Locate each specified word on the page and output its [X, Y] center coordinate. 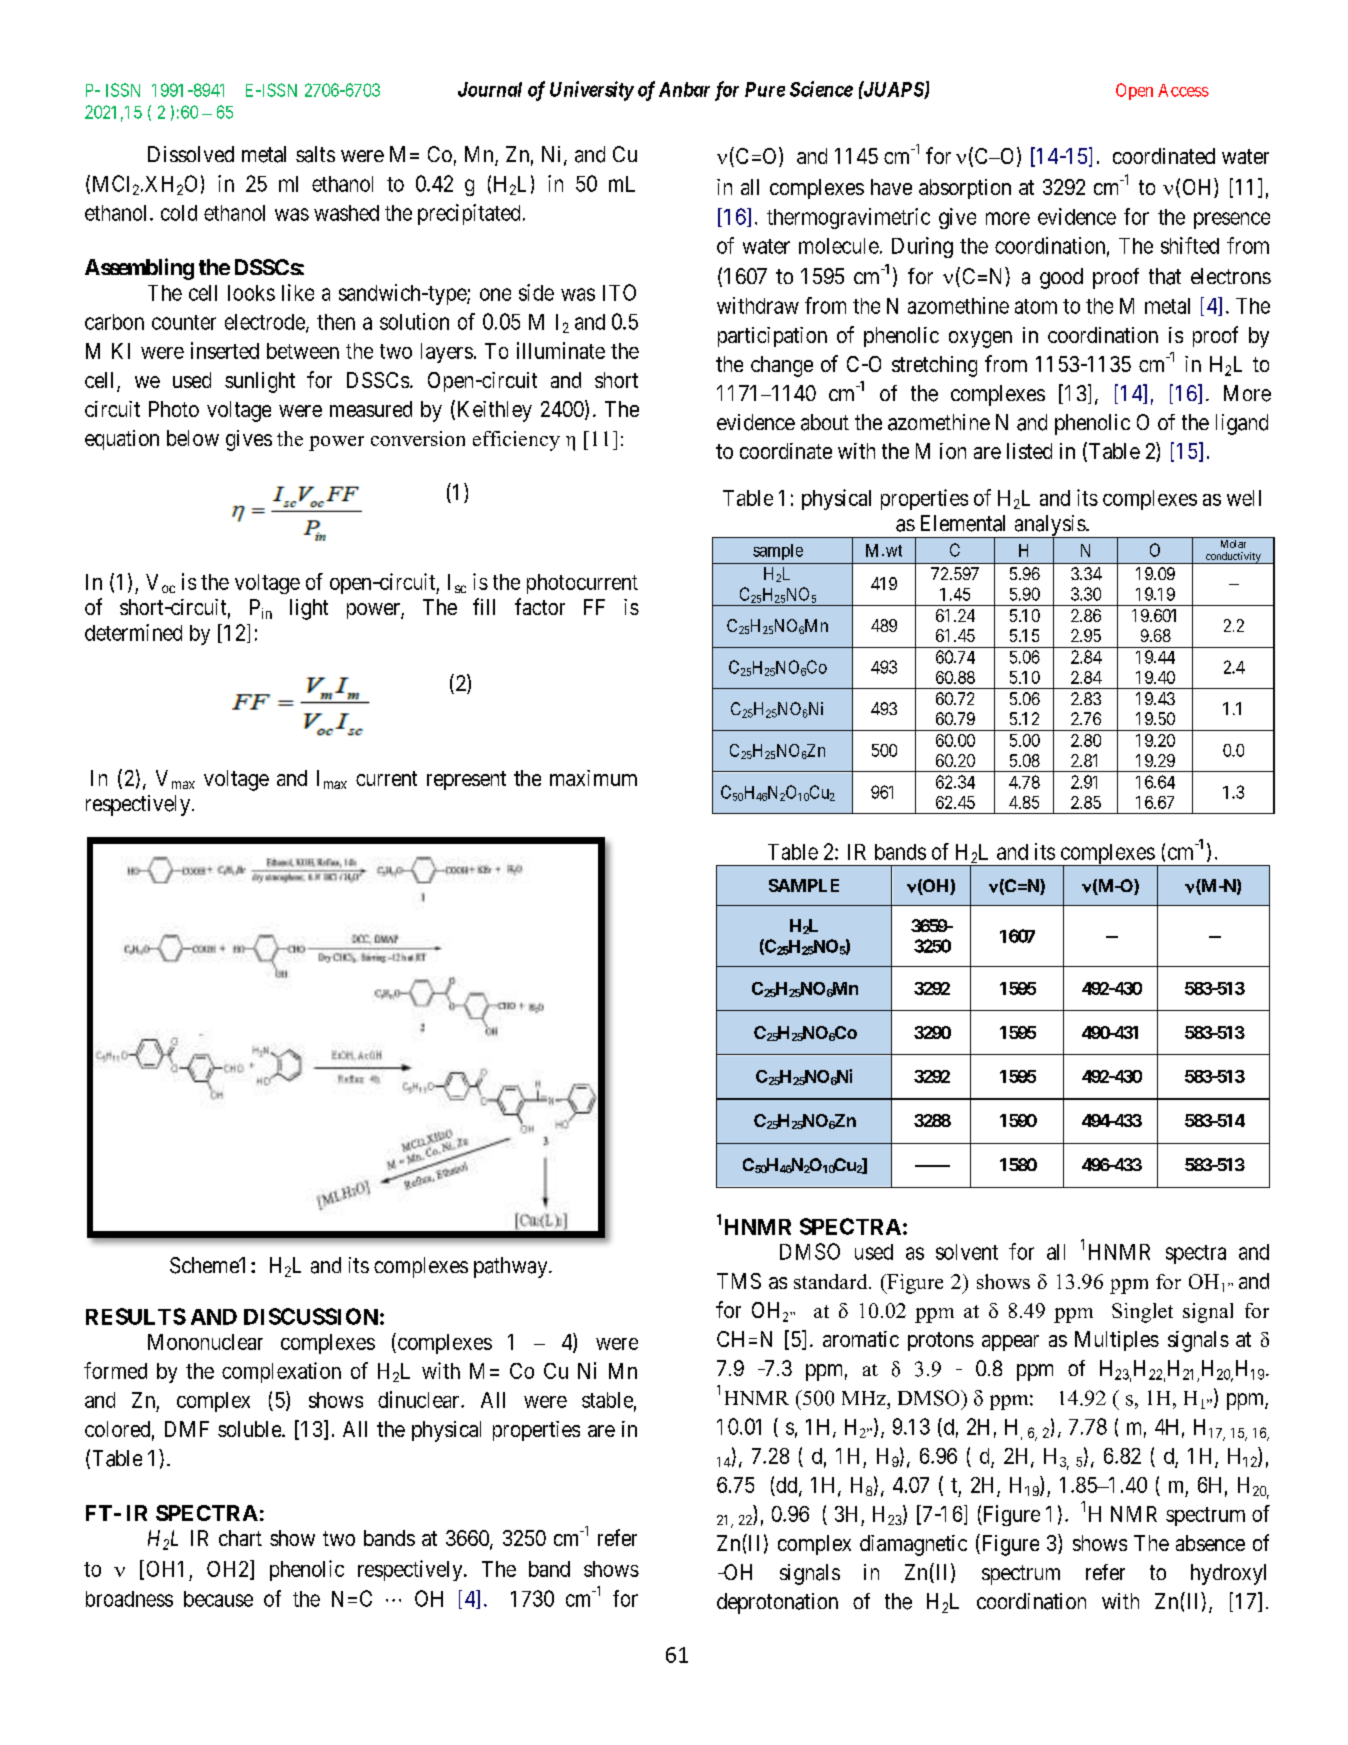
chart [240, 1538]
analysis [1049, 526]
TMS [739, 1281]
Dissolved [191, 154]
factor [540, 606]
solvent [967, 1252]
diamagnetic [913, 1545]
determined [133, 632]
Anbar [684, 89]
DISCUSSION [311, 1316]
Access [1183, 90]
